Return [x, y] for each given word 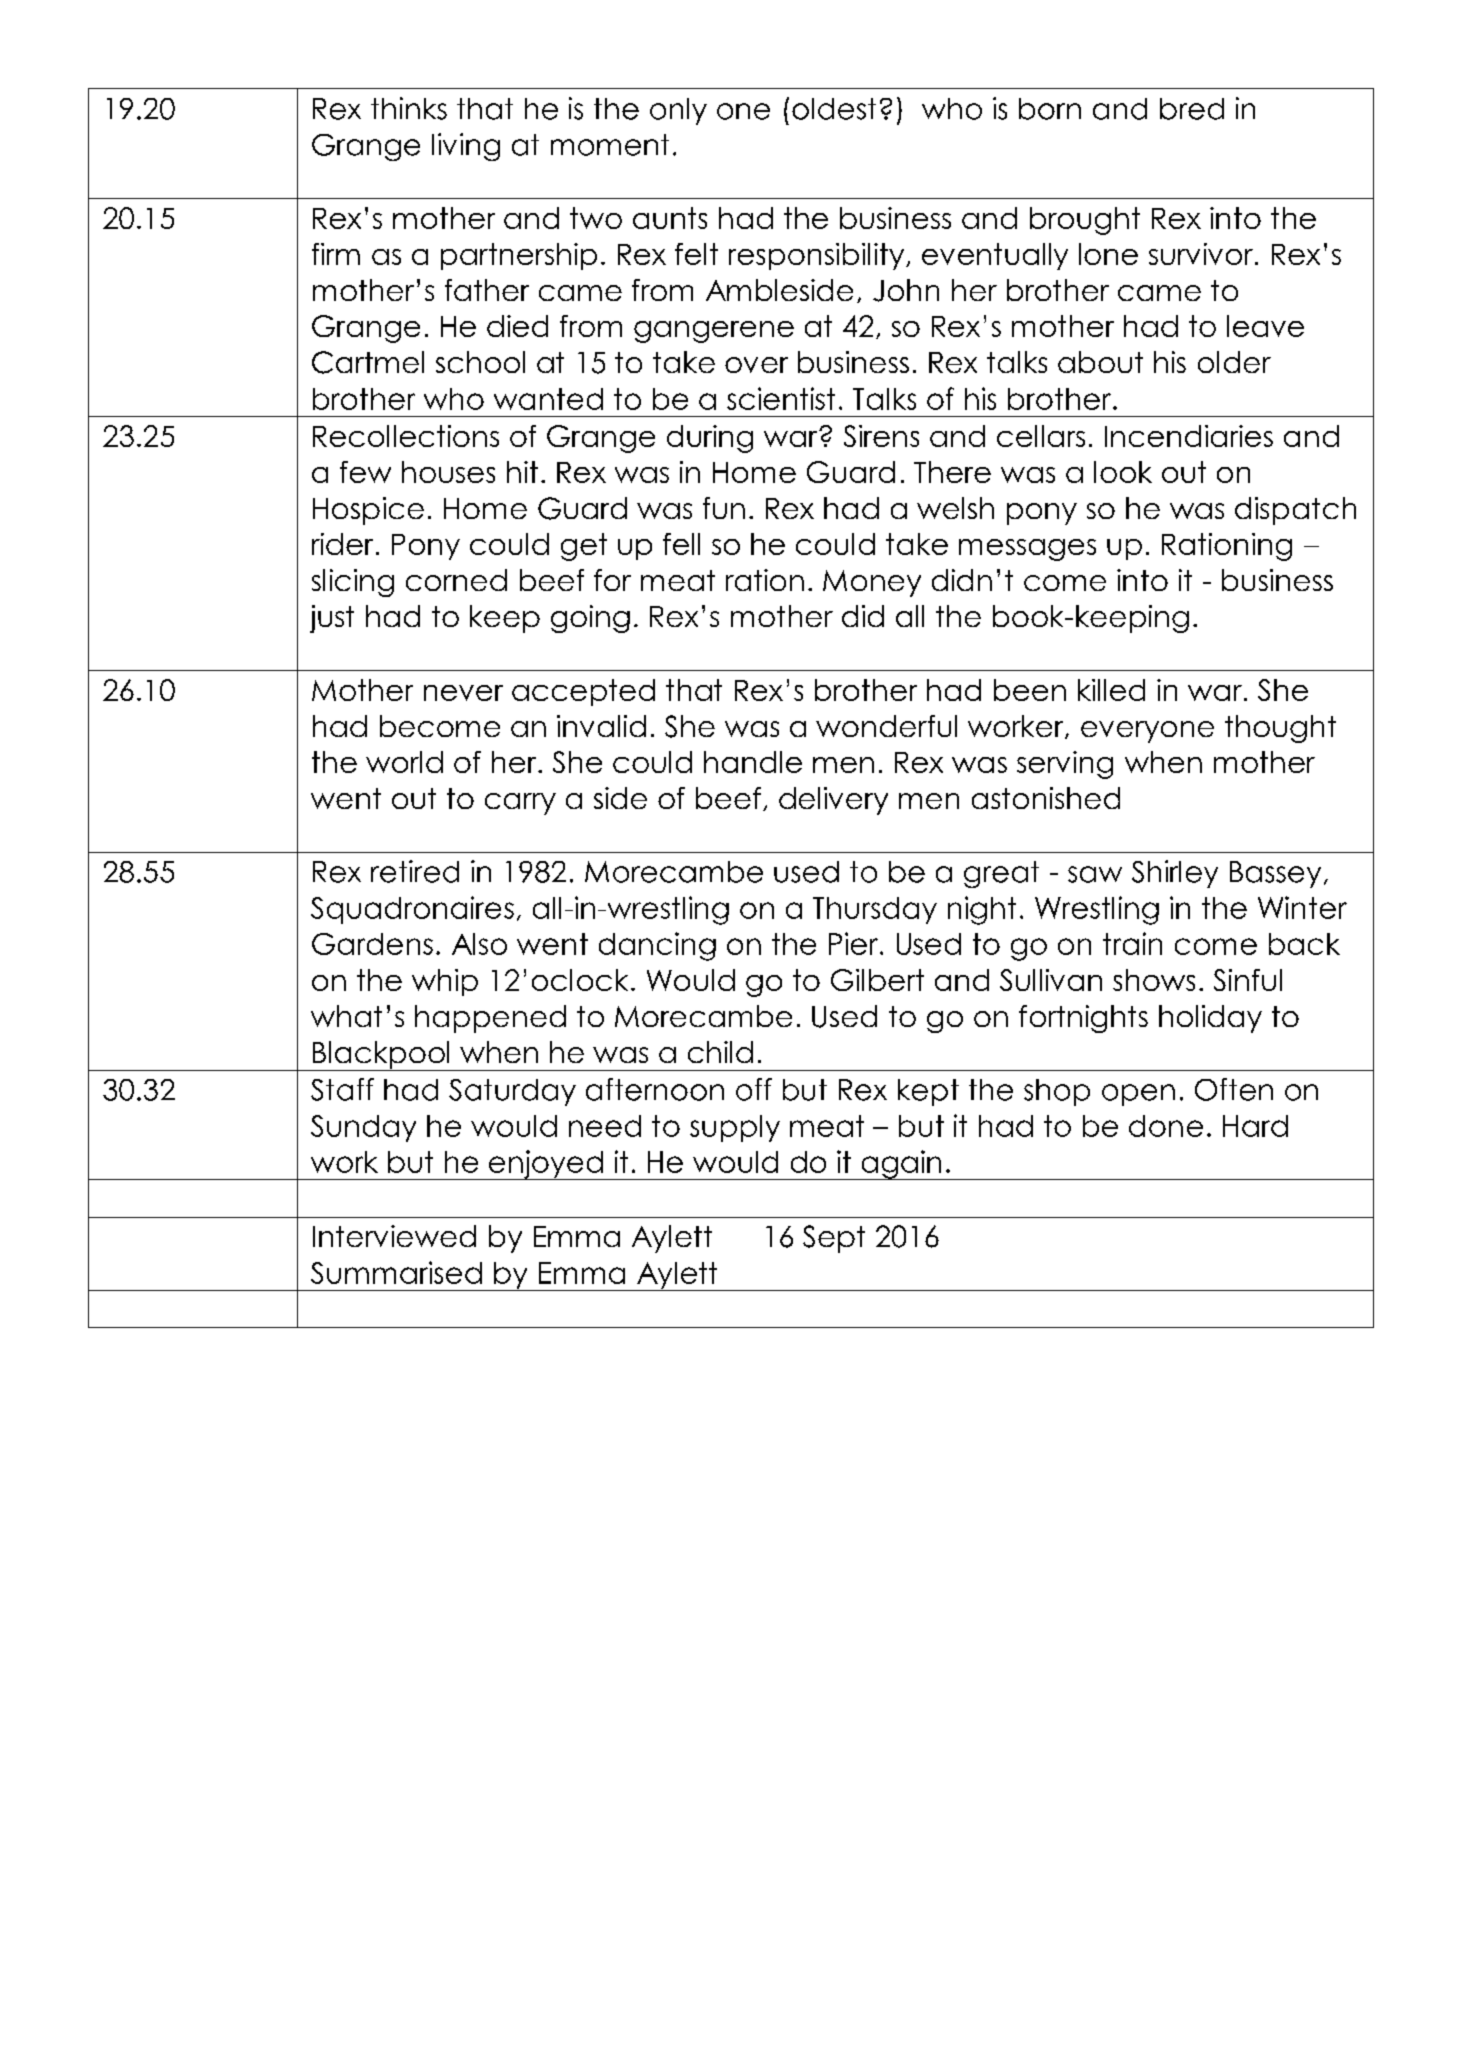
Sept [834, 1239]
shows [1154, 980]
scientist [781, 398]
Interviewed [394, 1236]
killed [1111, 690]
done [1166, 1126]
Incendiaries [1189, 436]
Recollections [406, 436]
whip [445, 982]
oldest [834, 109]
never [463, 693]
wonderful [886, 726]
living [466, 147]
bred [1192, 109]
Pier [853, 943]
